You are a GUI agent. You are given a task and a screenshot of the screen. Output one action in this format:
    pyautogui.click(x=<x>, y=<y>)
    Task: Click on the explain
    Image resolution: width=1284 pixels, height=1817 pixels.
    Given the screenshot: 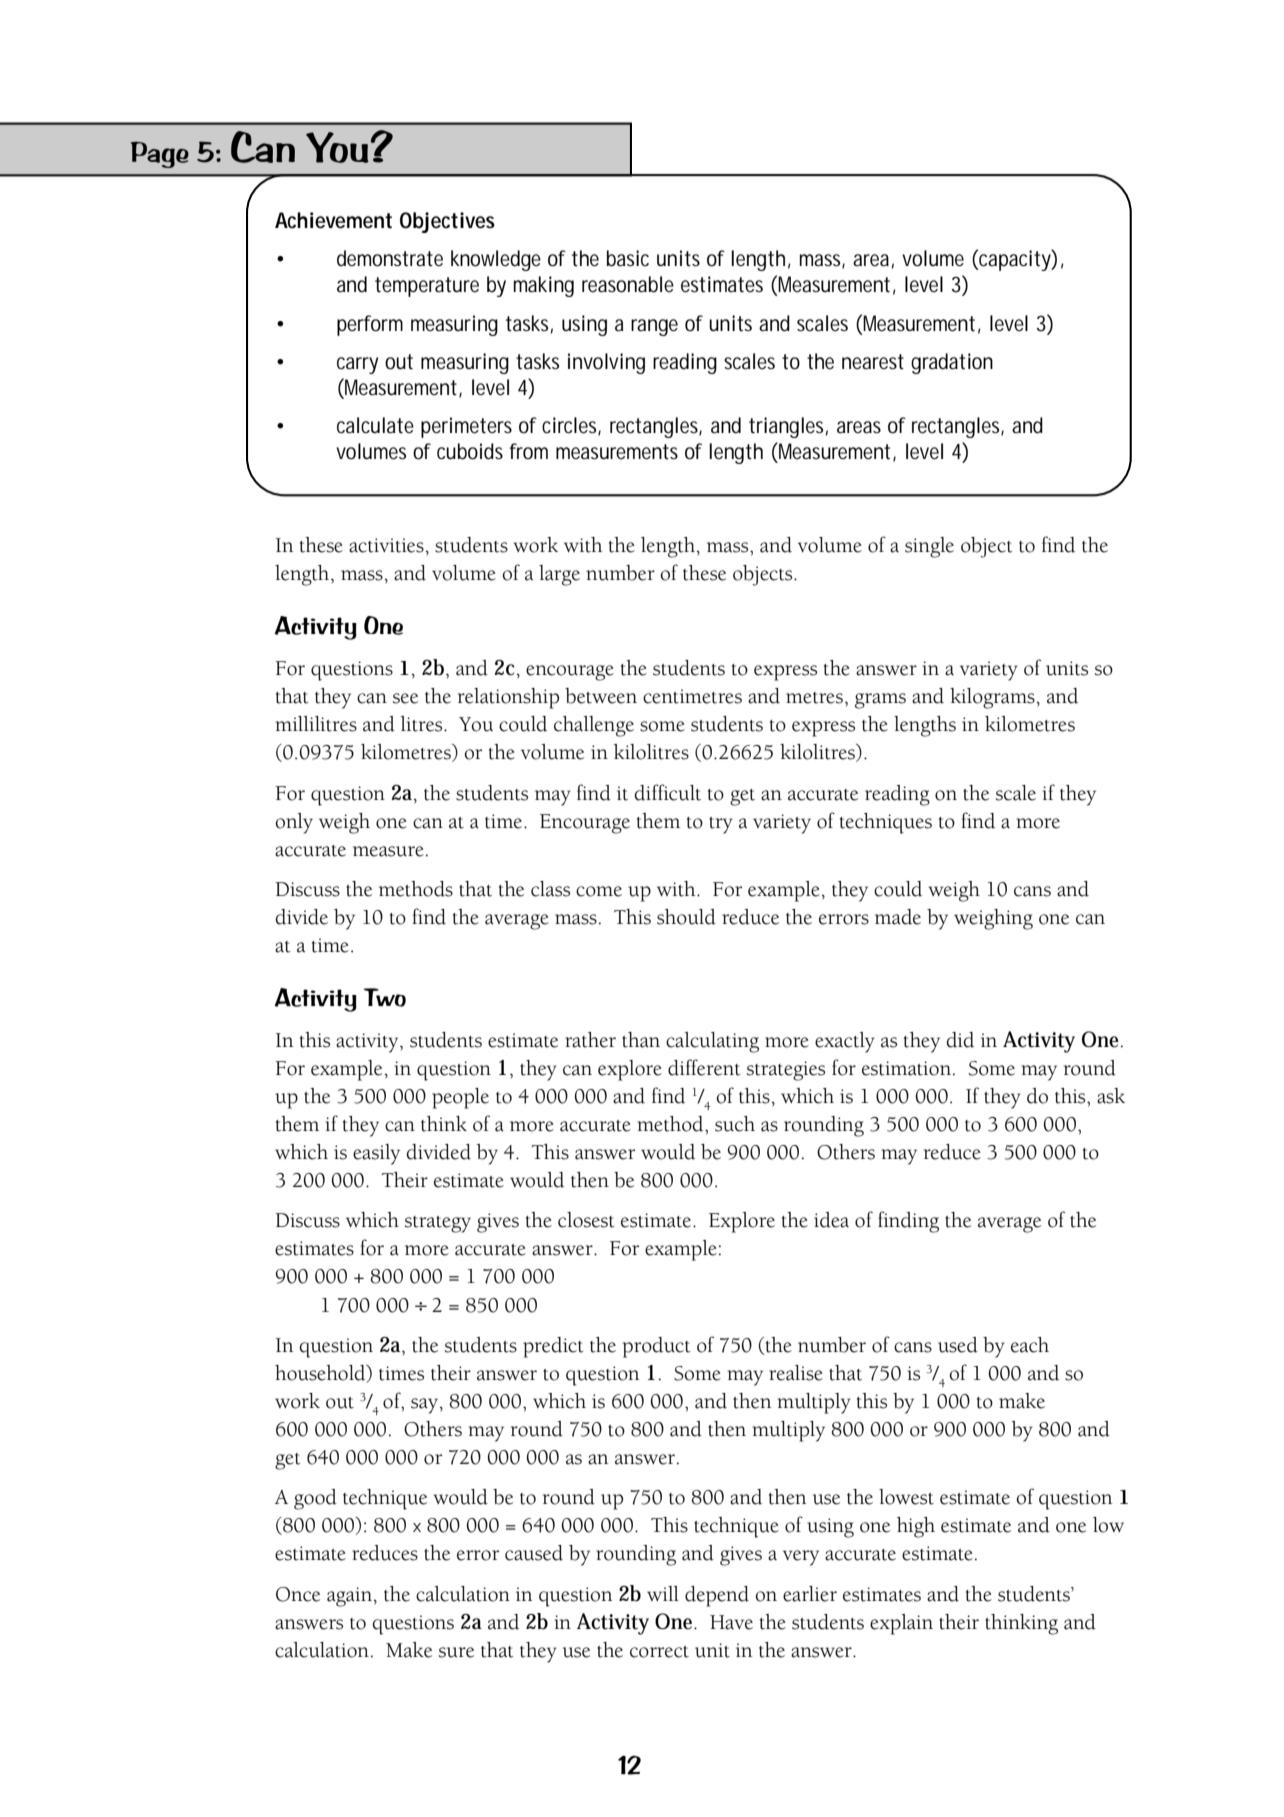 What is the action you would take?
    pyautogui.click(x=901, y=1624)
